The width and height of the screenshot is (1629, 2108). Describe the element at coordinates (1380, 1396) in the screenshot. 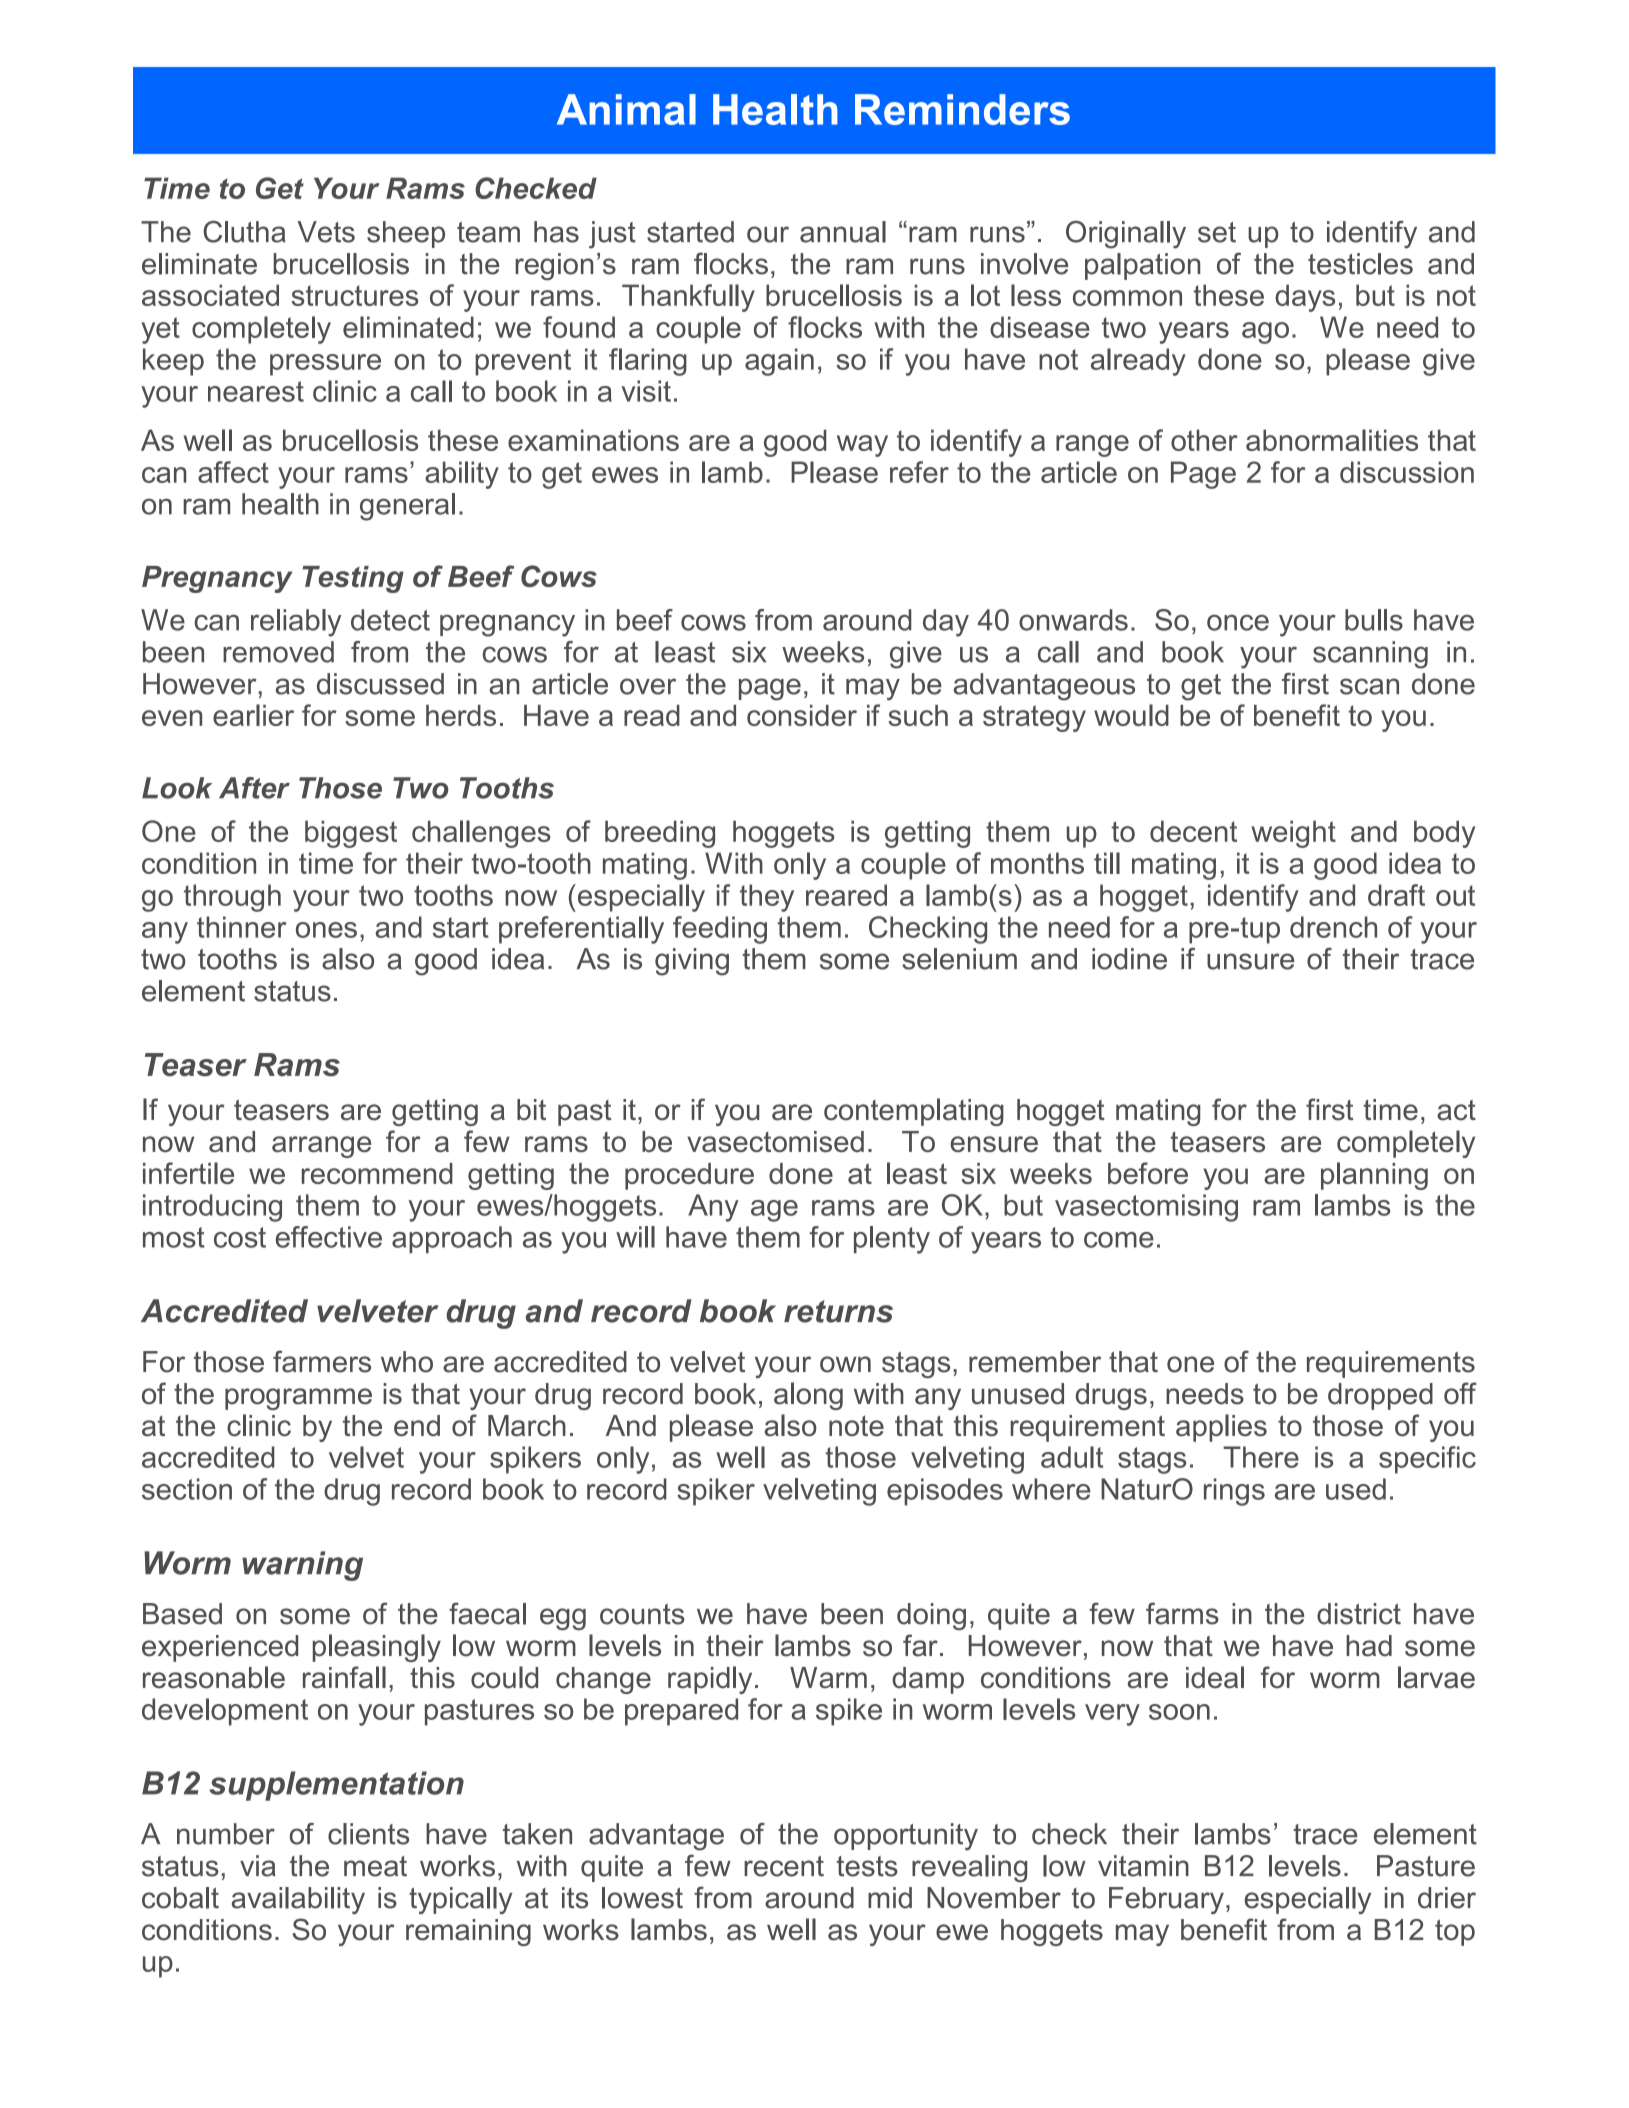

I see `dropped` at that location.
